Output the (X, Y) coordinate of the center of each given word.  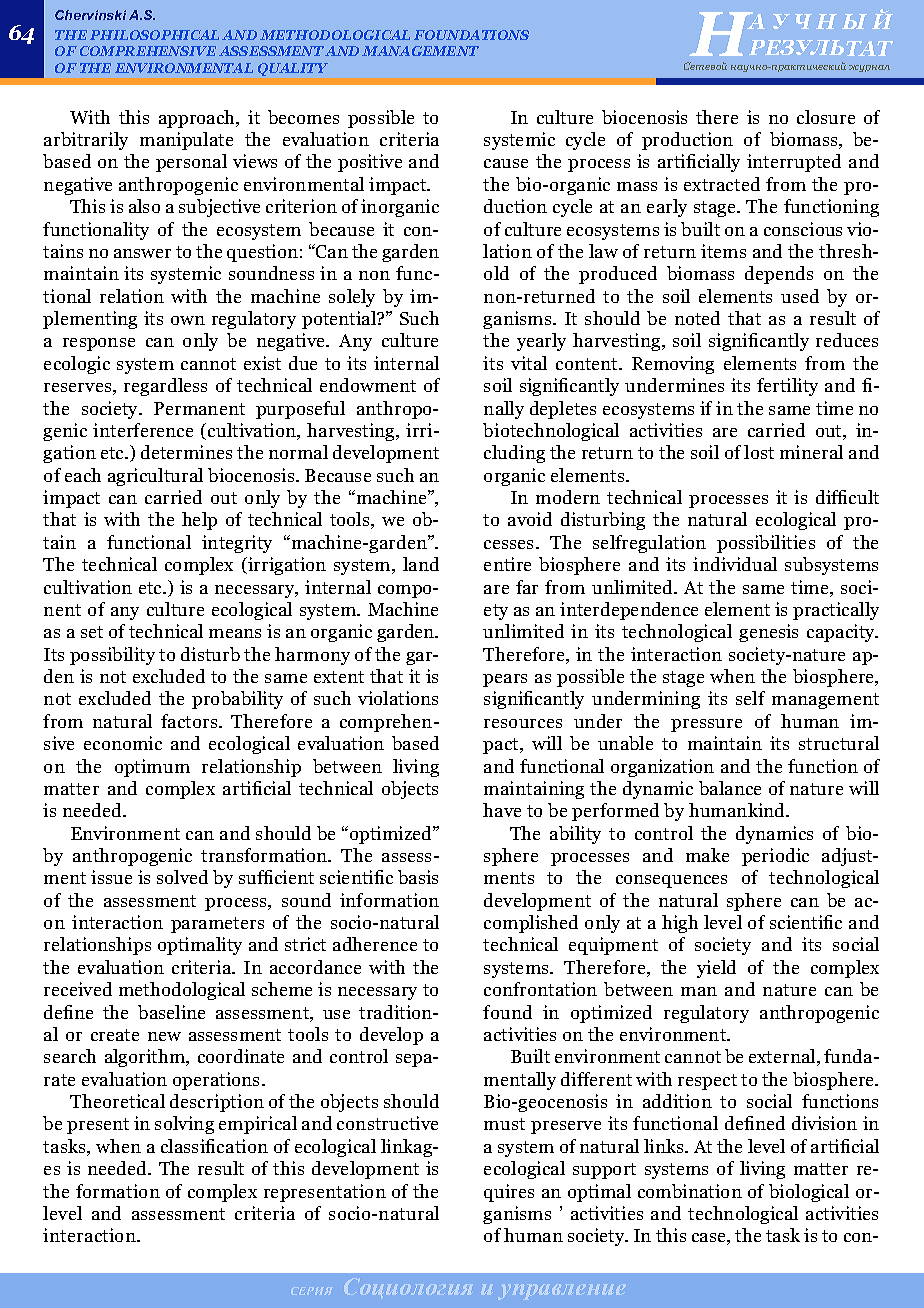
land (421, 564)
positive (370, 163)
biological (809, 1193)
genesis (768, 633)
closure (826, 117)
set (92, 632)
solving (184, 1125)
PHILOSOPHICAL (154, 35)
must (504, 1124)
